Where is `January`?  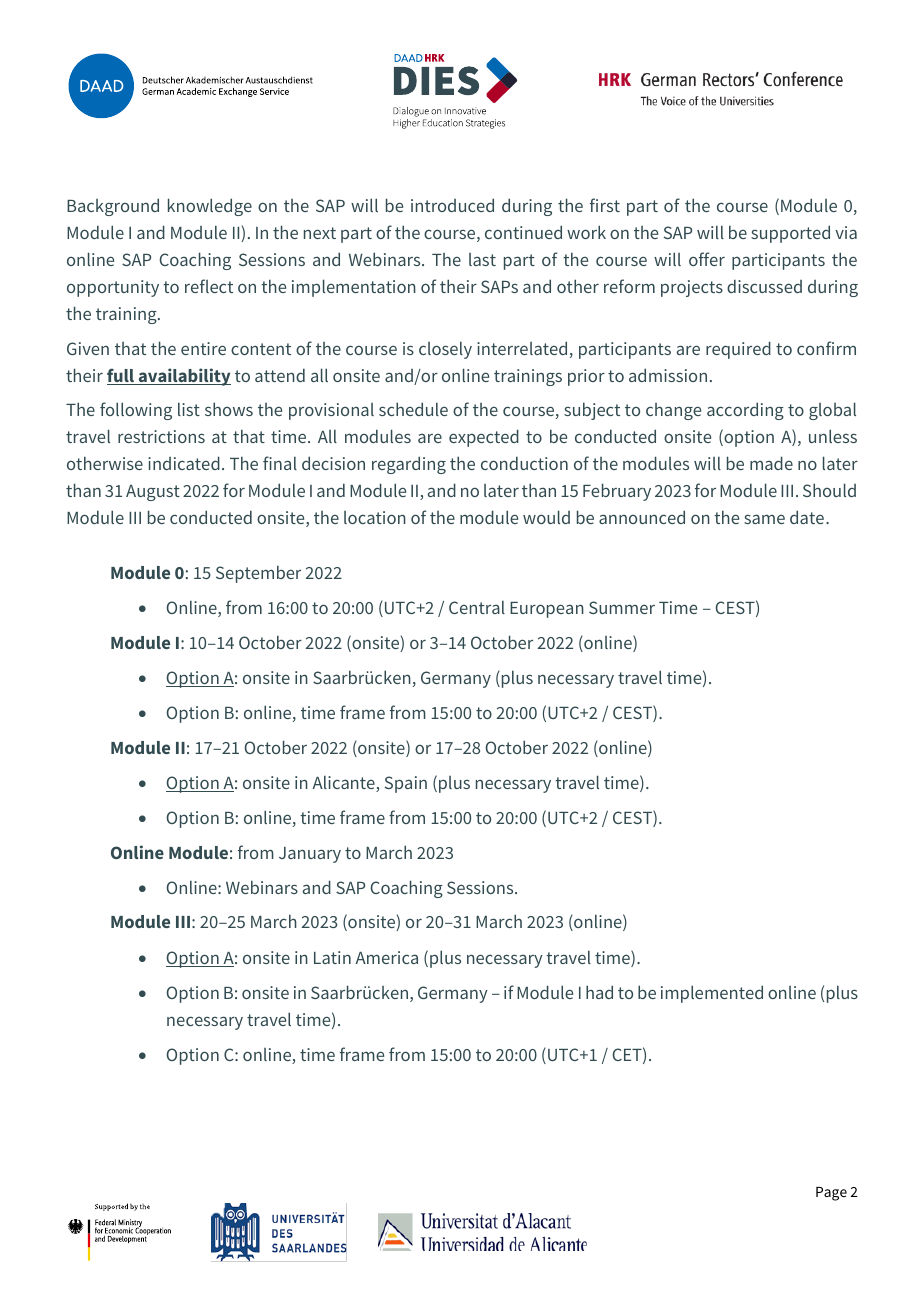 January is located at coordinates (310, 855).
